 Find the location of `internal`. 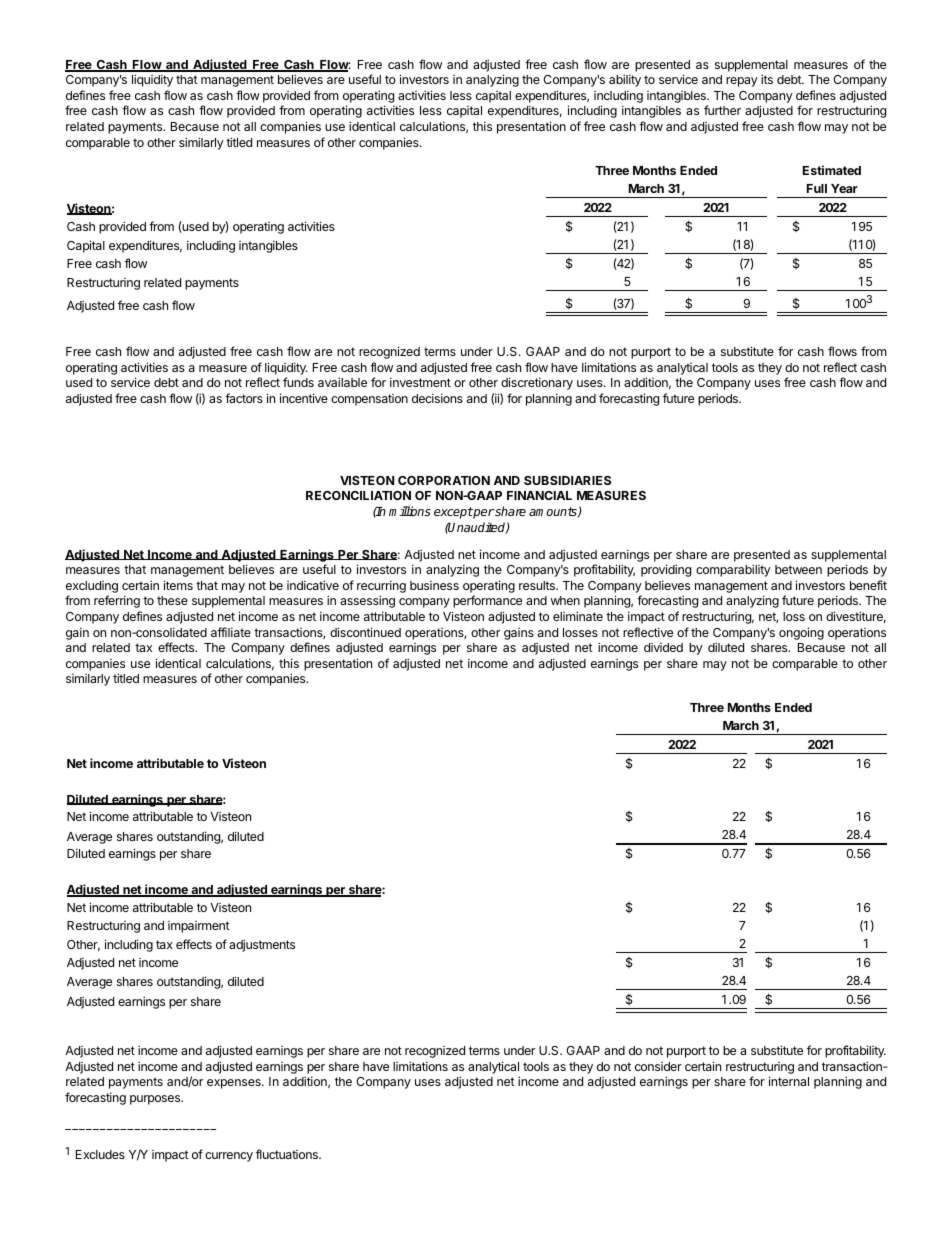

internal is located at coordinates (789, 1081).
